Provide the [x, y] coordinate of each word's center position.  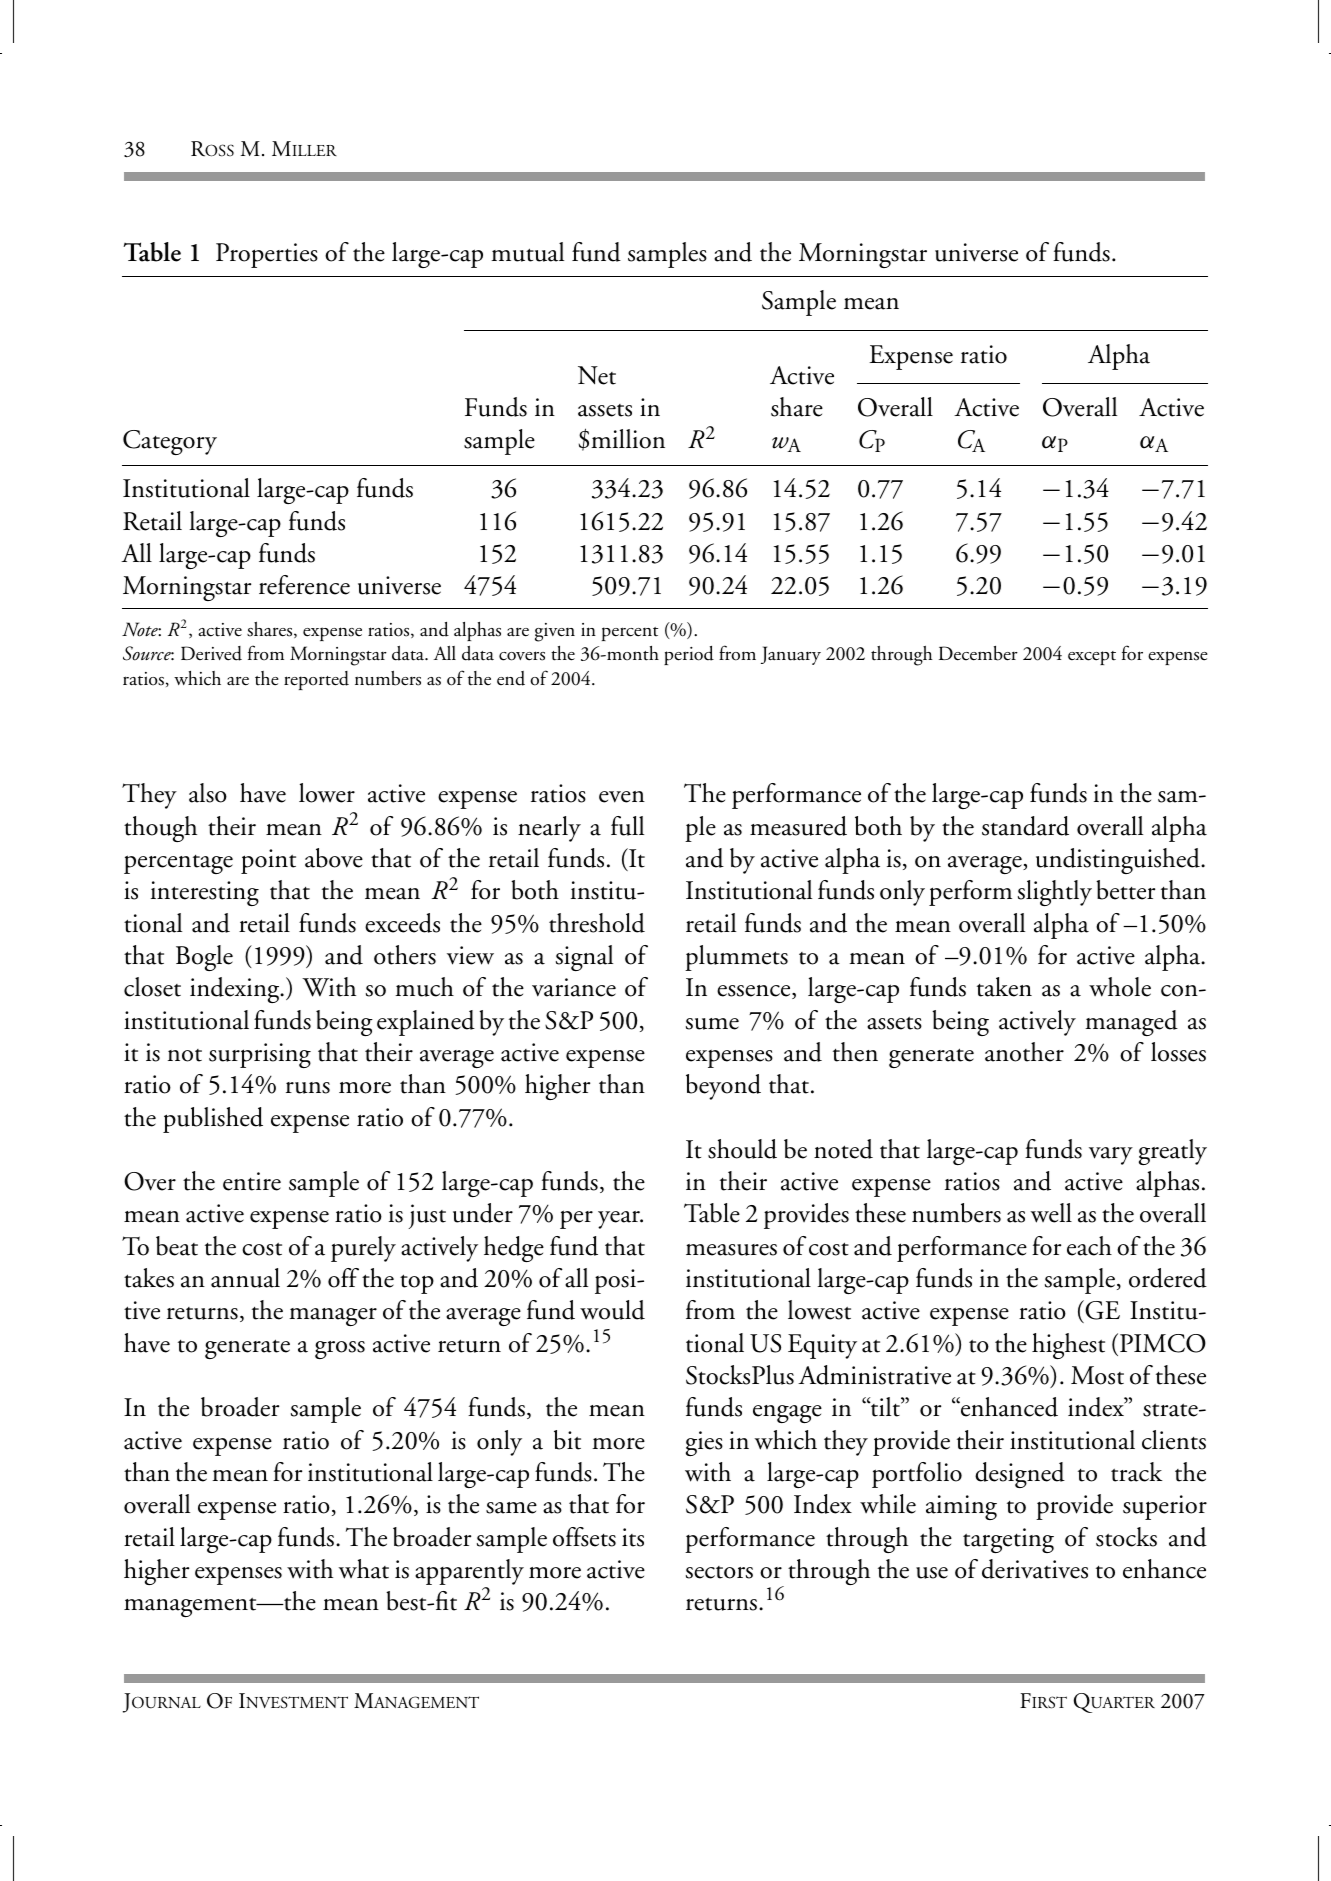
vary [1111, 1156]
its [633, 1537]
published [213, 1120]
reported [316, 680]
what [364, 1569]
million [628, 439]
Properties [267, 255]
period [689, 655]
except [1092, 658]
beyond [723, 1087]
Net [597, 375]
